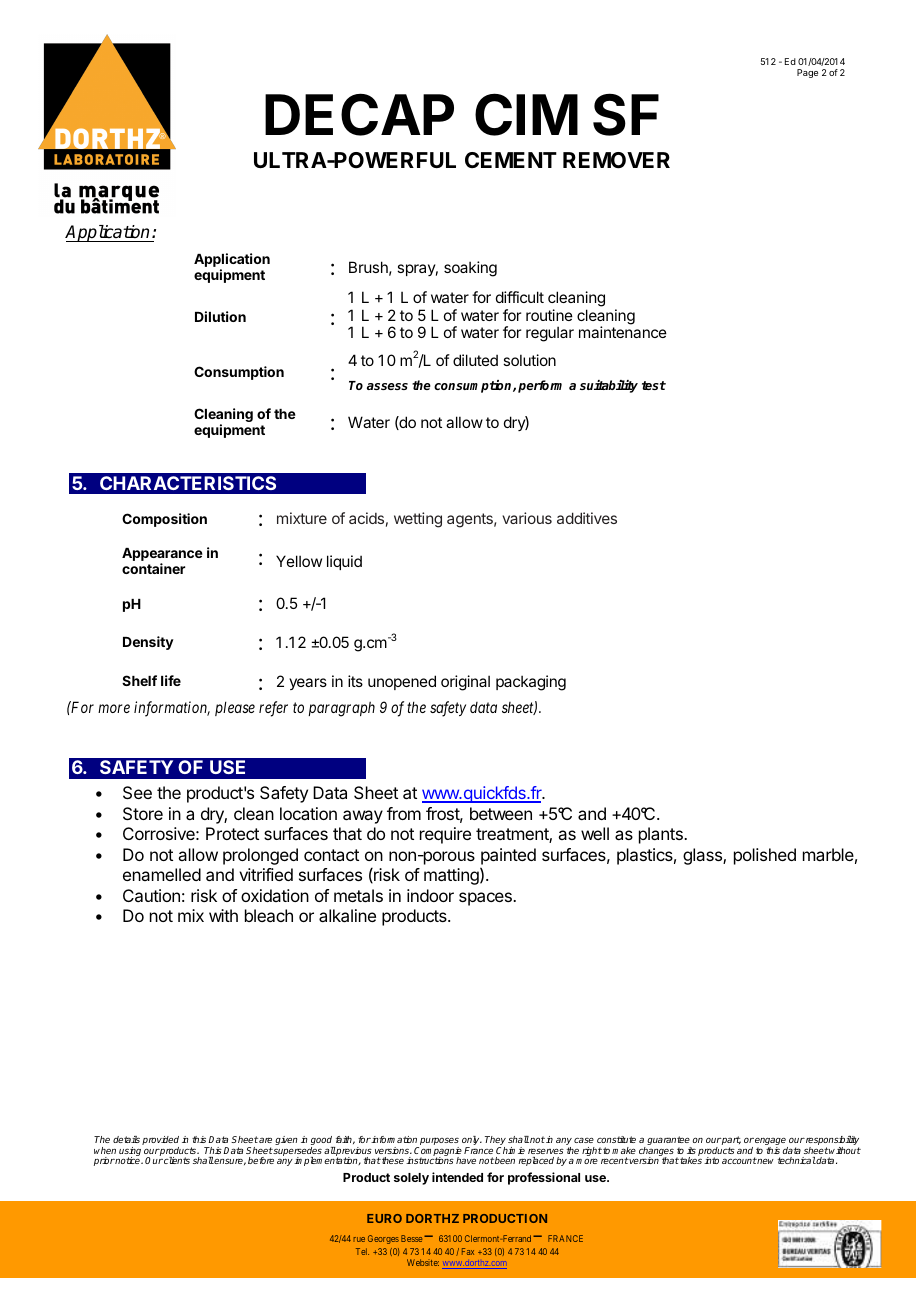  Describe the element at coordinates (511, 160) in the page. I see `CEMENT` at that location.
